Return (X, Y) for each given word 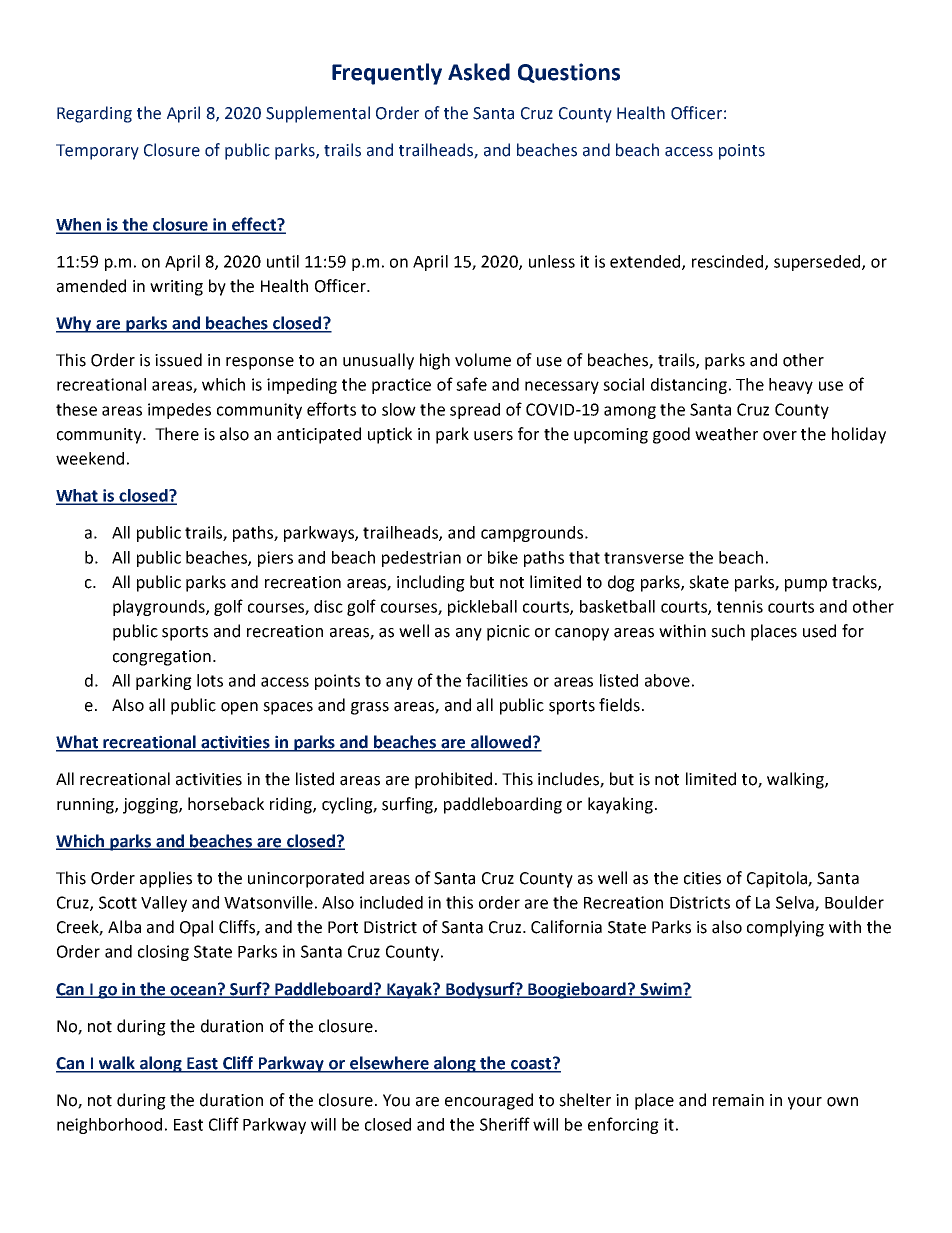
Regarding (94, 114)
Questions (569, 73)
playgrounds (160, 608)
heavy (791, 386)
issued (178, 360)
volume (483, 360)
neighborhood (109, 1126)
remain (738, 1100)
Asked (479, 72)
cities (702, 878)
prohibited (453, 780)
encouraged (489, 1101)
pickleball (482, 608)
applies (166, 879)
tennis (740, 606)
